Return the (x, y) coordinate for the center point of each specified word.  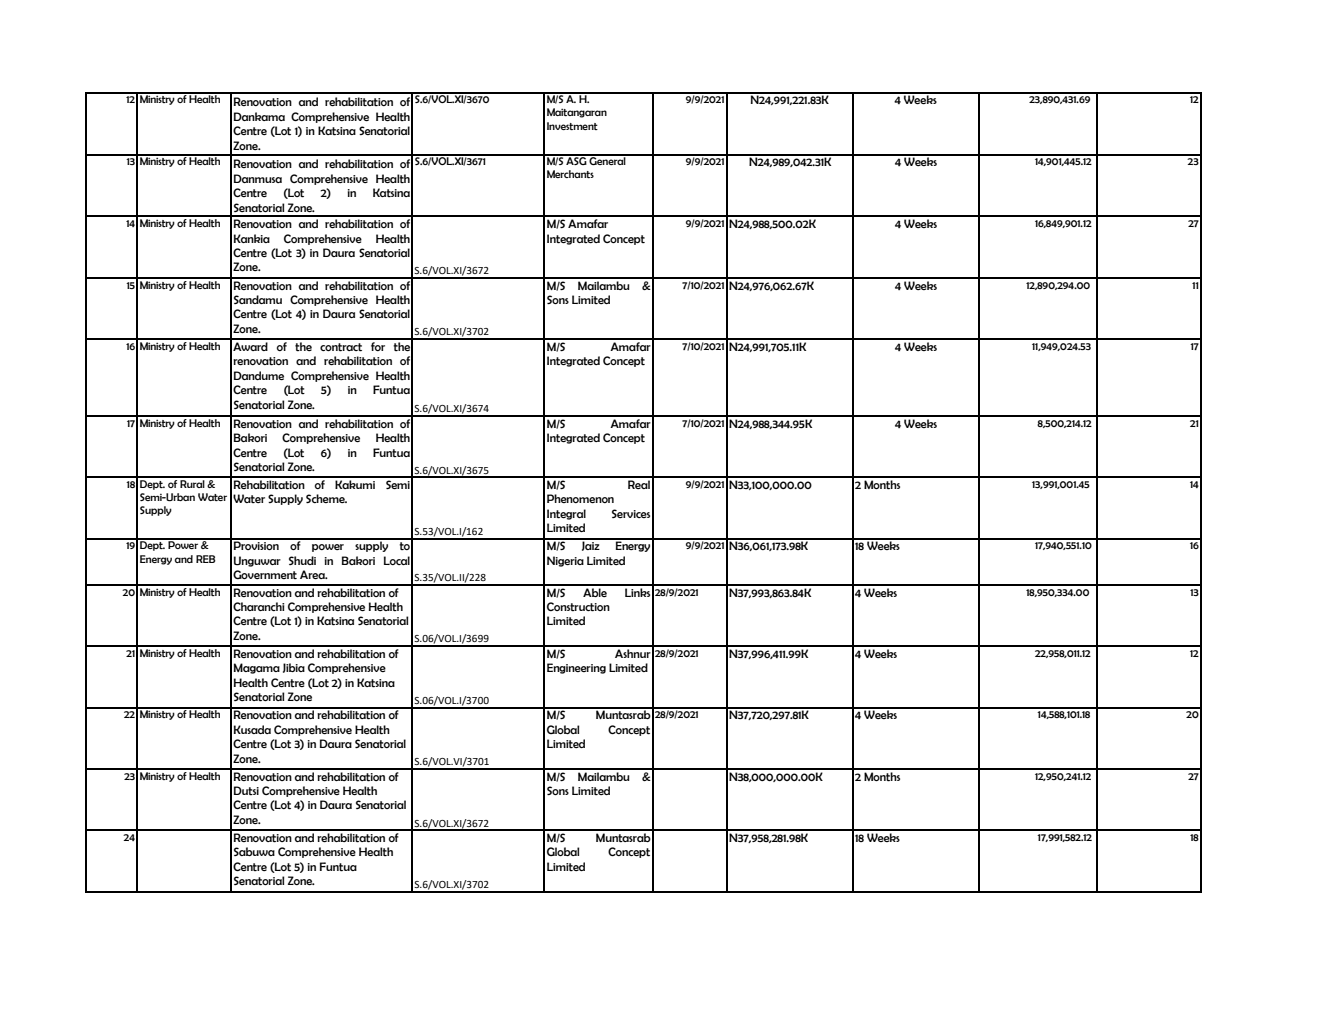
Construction (578, 607)
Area (313, 574)
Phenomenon (580, 498)
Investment (572, 126)
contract (341, 347)
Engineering (576, 668)
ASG (576, 160)
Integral (566, 514)
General (608, 160)
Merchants (570, 174)
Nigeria (565, 561)
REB (206, 559)
